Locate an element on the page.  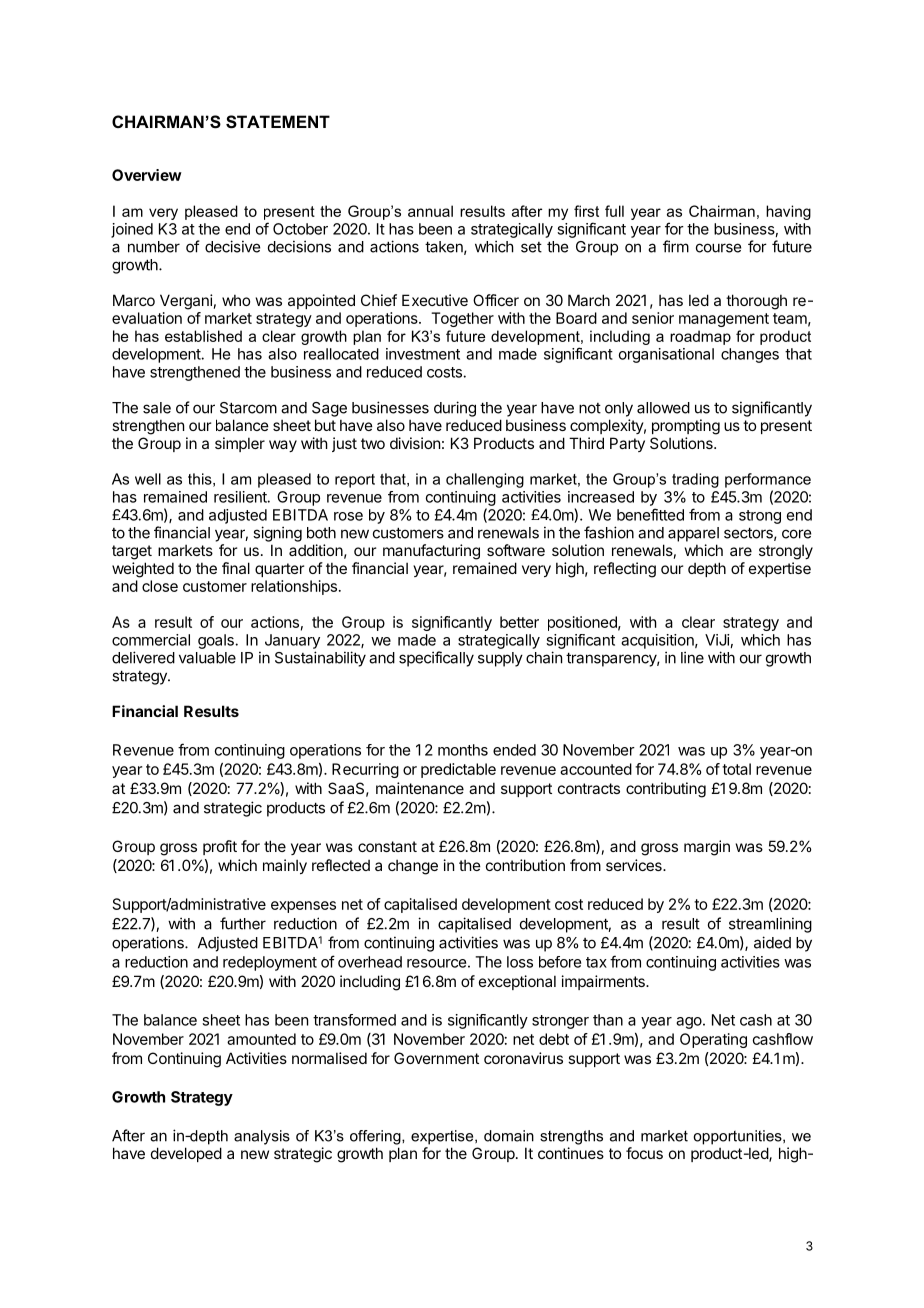
developed is located at coordinates (186, 1154).
